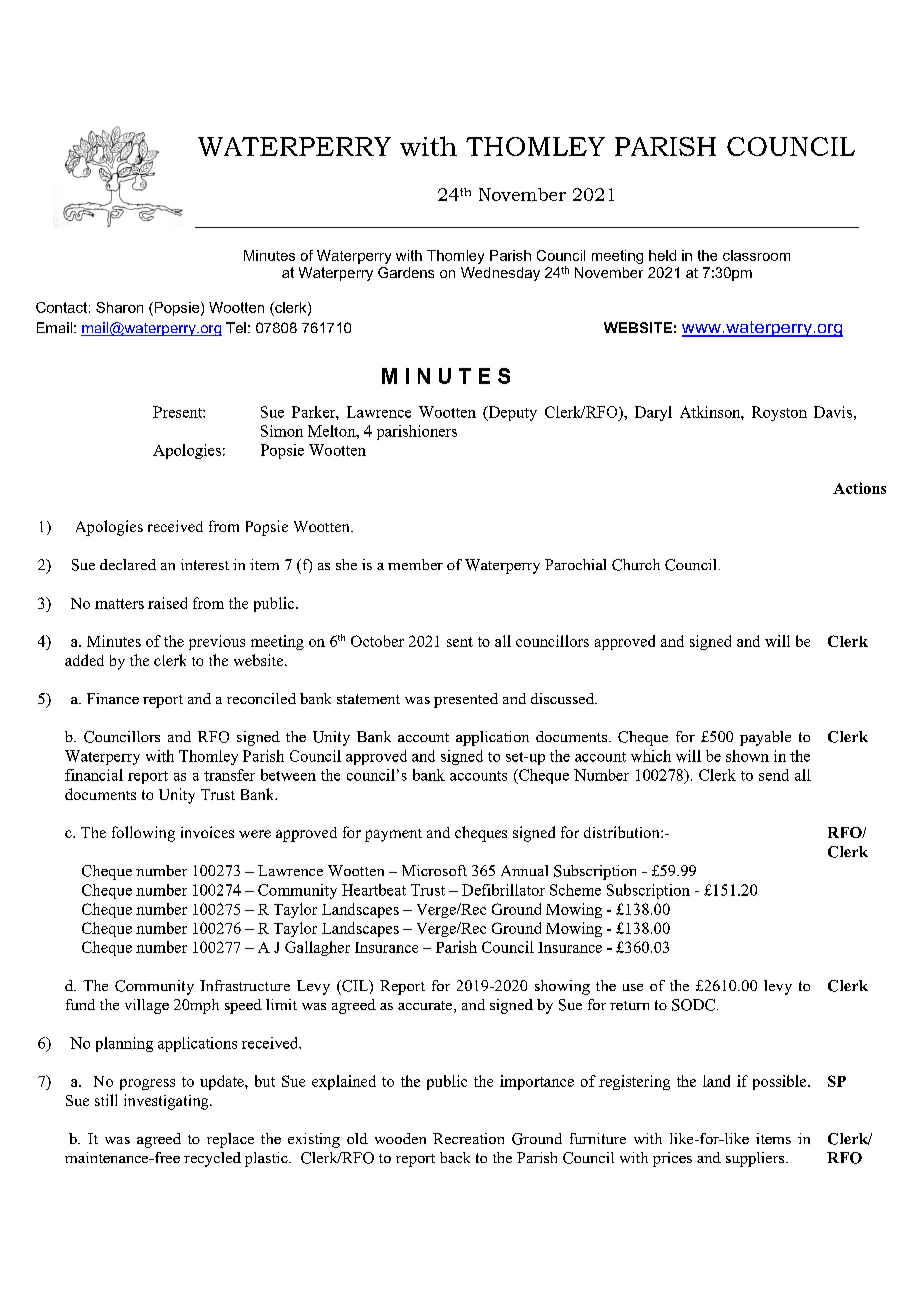 This screenshot has height=1308, width=924. I want to click on interest, so click(205, 564).
